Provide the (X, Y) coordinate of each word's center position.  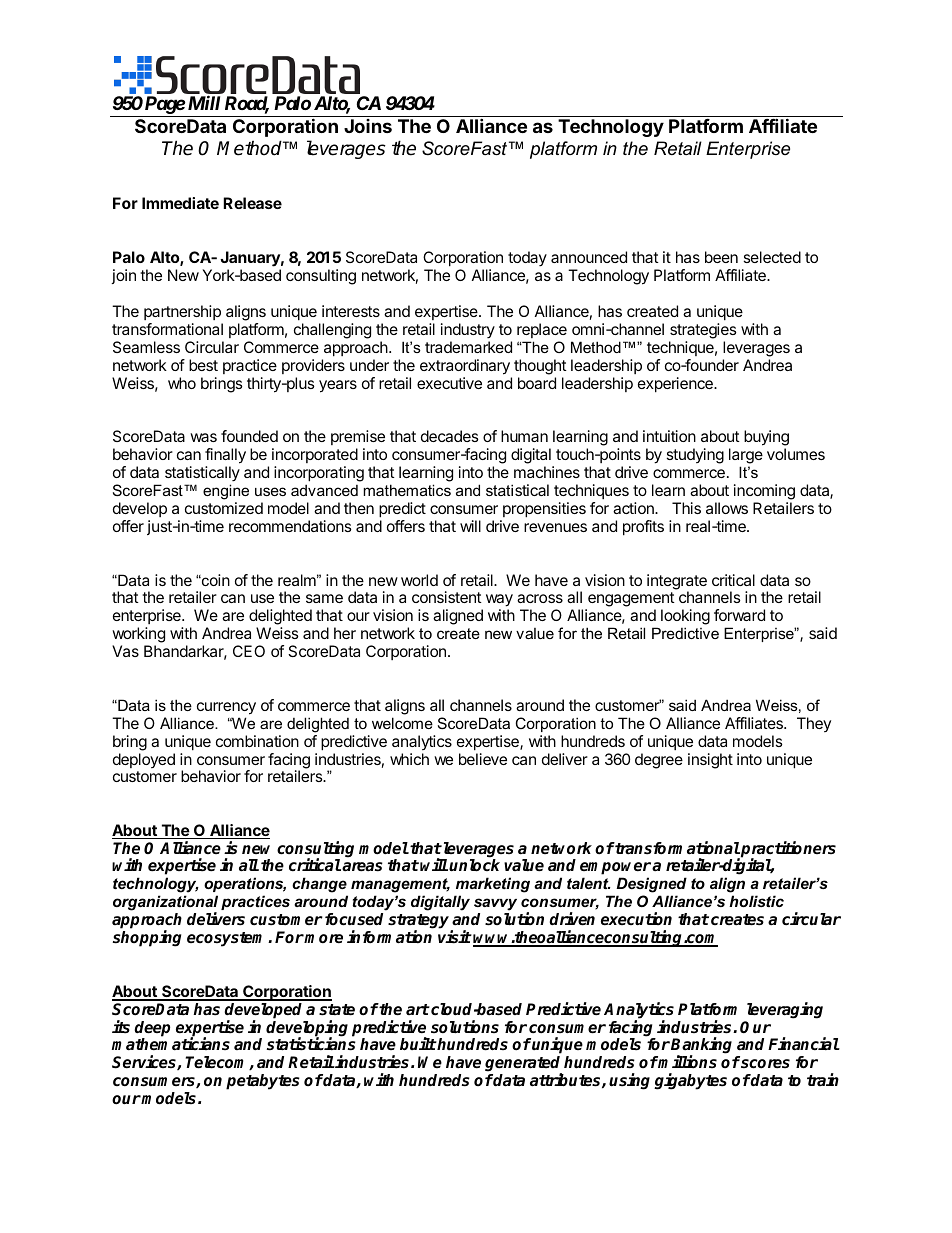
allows (727, 508)
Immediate (180, 203)
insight (710, 761)
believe (483, 759)
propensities (544, 510)
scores (764, 1064)
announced (589, 257)
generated (524, 1065)
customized (224, 508)
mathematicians (171, 1044)
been (721, 257)
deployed (144, 760)
